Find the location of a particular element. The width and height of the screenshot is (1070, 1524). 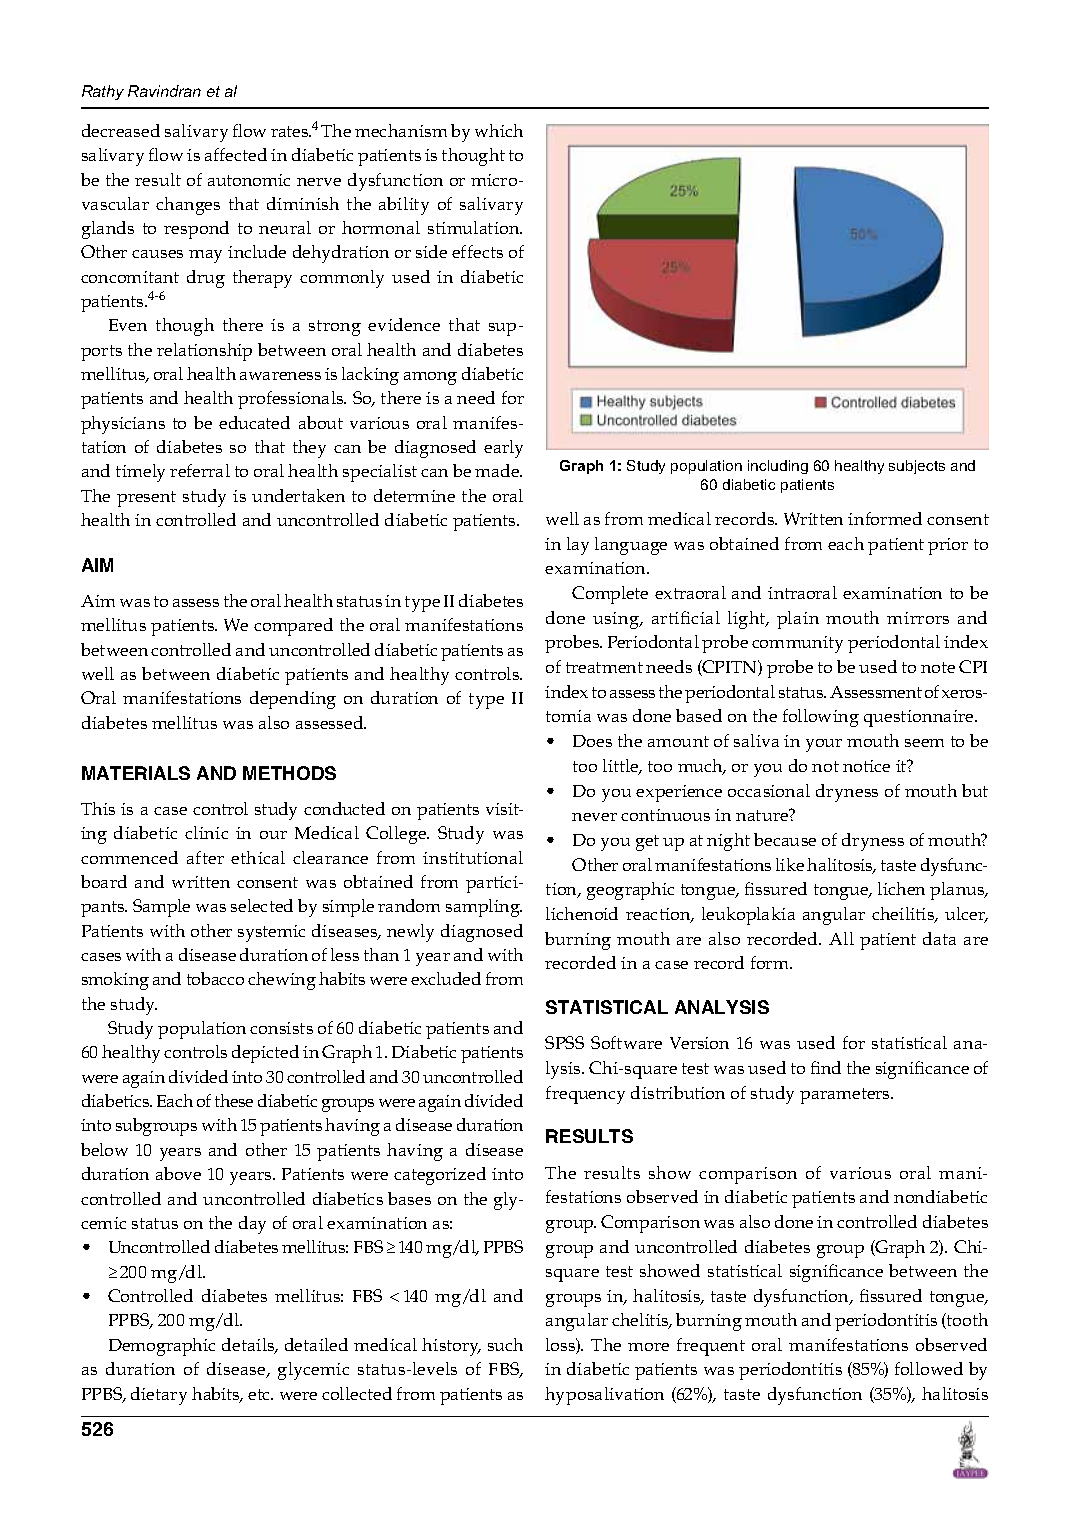

which is located at coordinates (499, 130).
